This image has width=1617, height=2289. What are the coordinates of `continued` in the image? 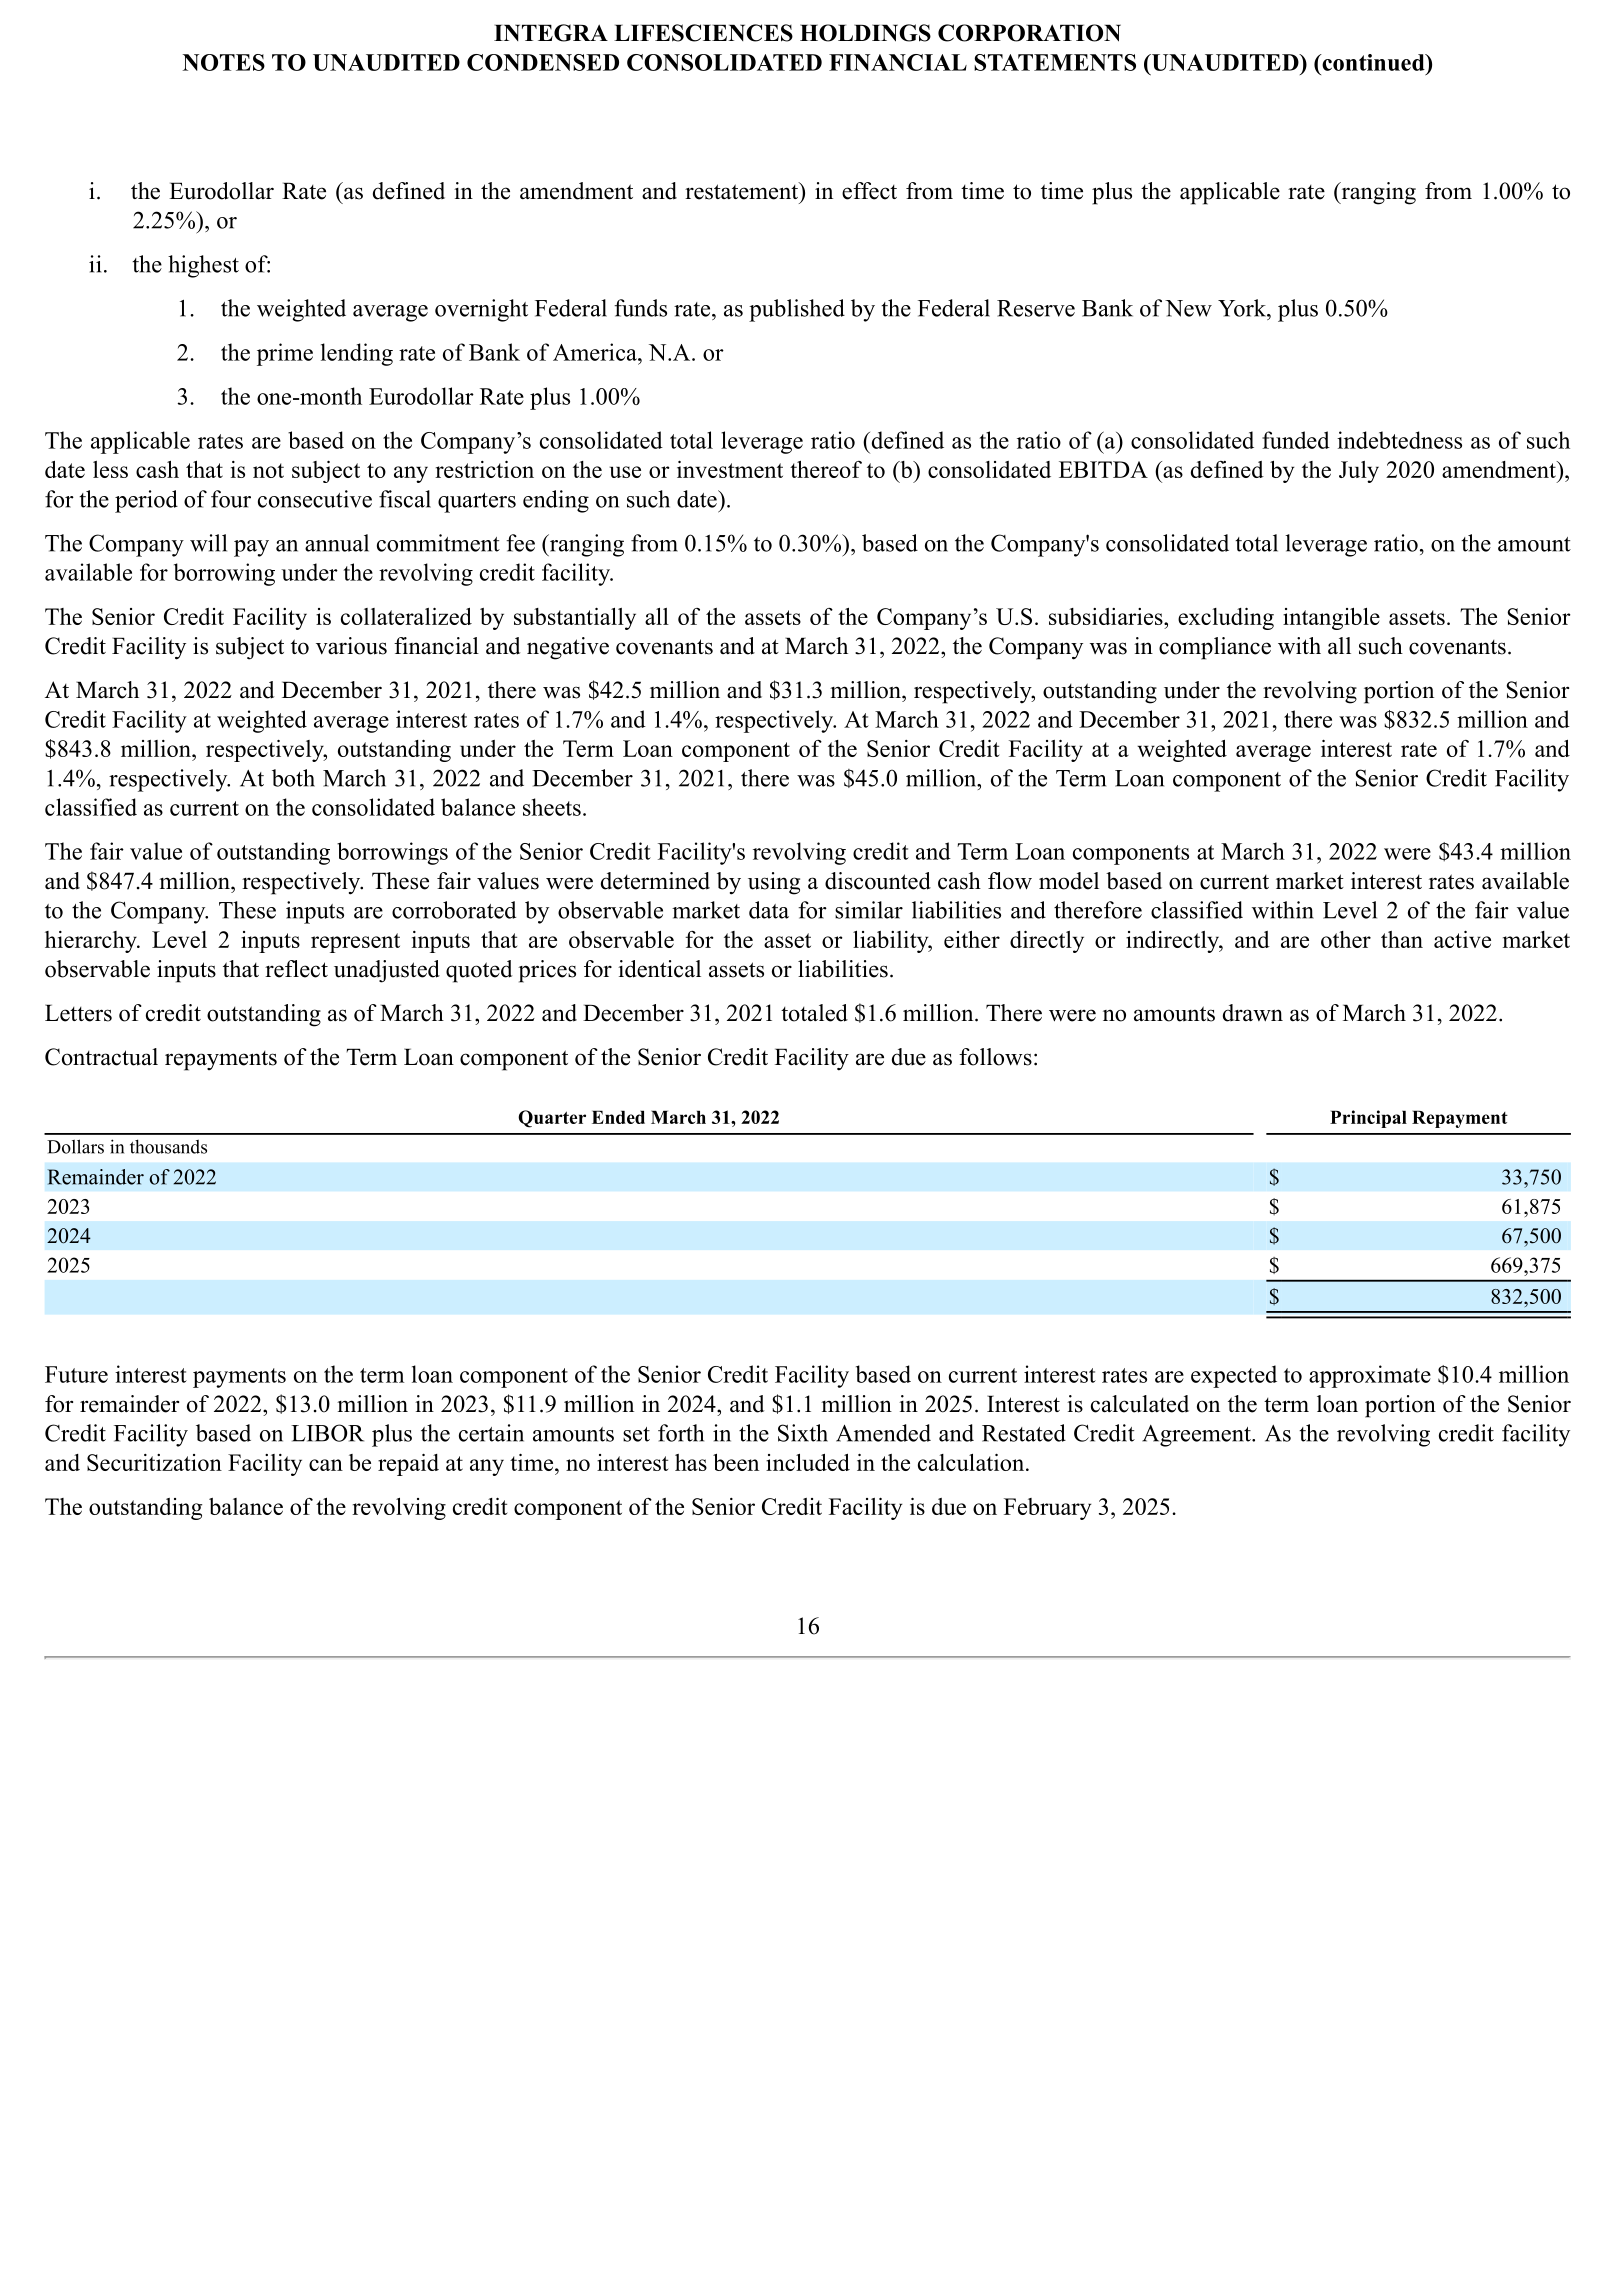 It's located at (1373, 62).
